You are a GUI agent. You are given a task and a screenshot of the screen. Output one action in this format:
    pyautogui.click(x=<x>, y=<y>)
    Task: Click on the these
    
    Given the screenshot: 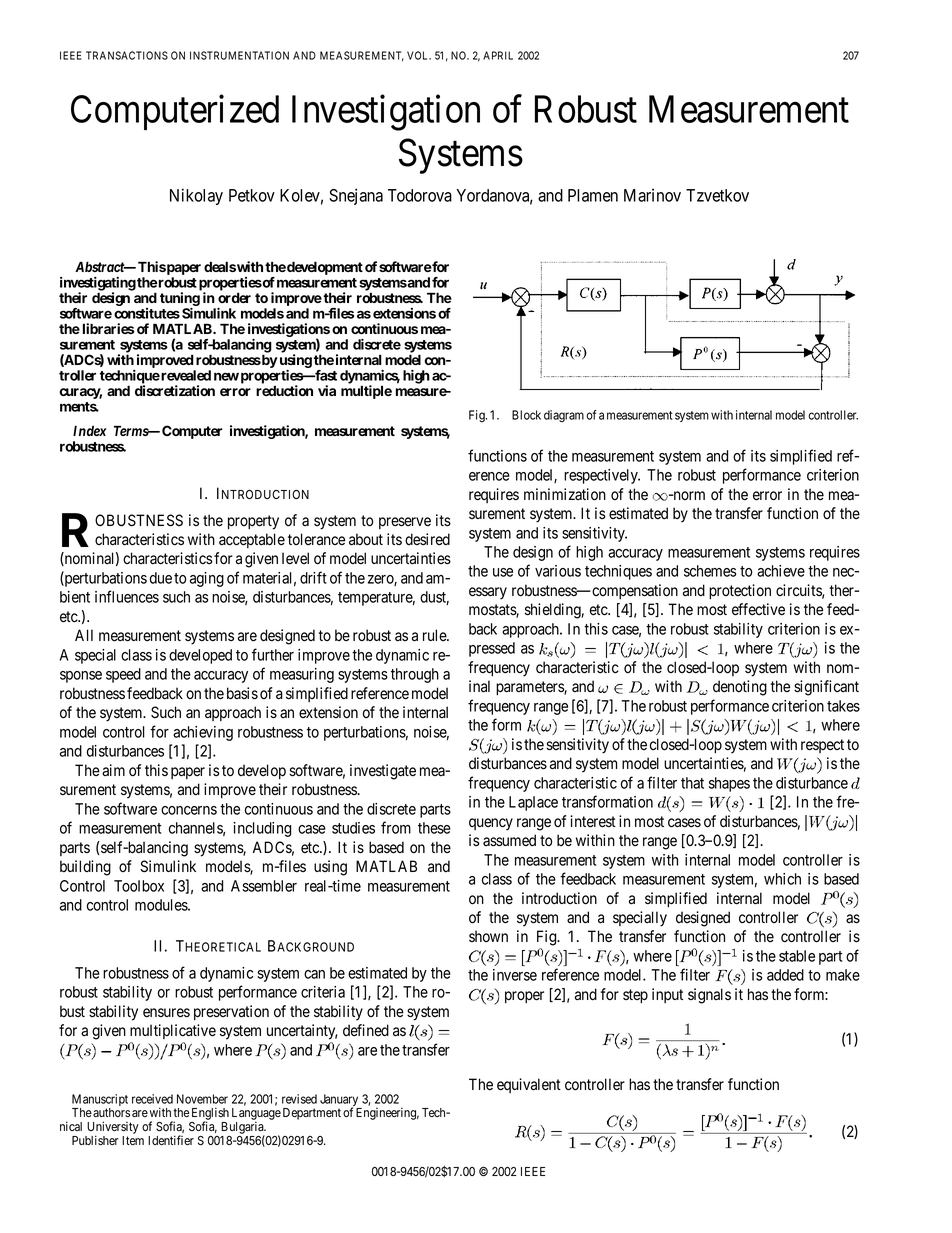 What is the action you would take?
    pyautogui.click(x=434, y=828)
